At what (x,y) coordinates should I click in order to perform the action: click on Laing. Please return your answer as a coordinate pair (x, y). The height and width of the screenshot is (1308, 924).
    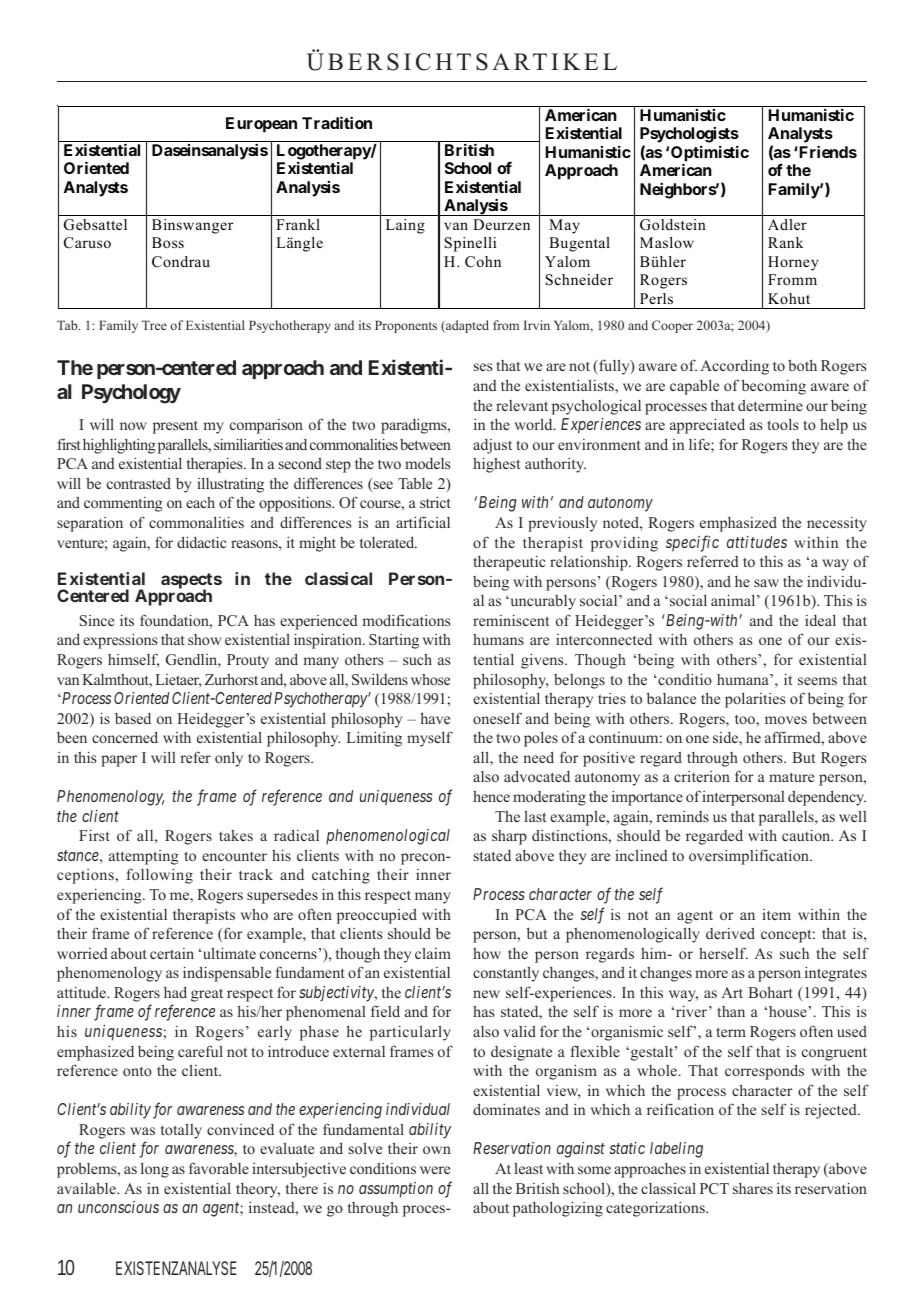
    Looking at the image, I should click on (405, 226).
